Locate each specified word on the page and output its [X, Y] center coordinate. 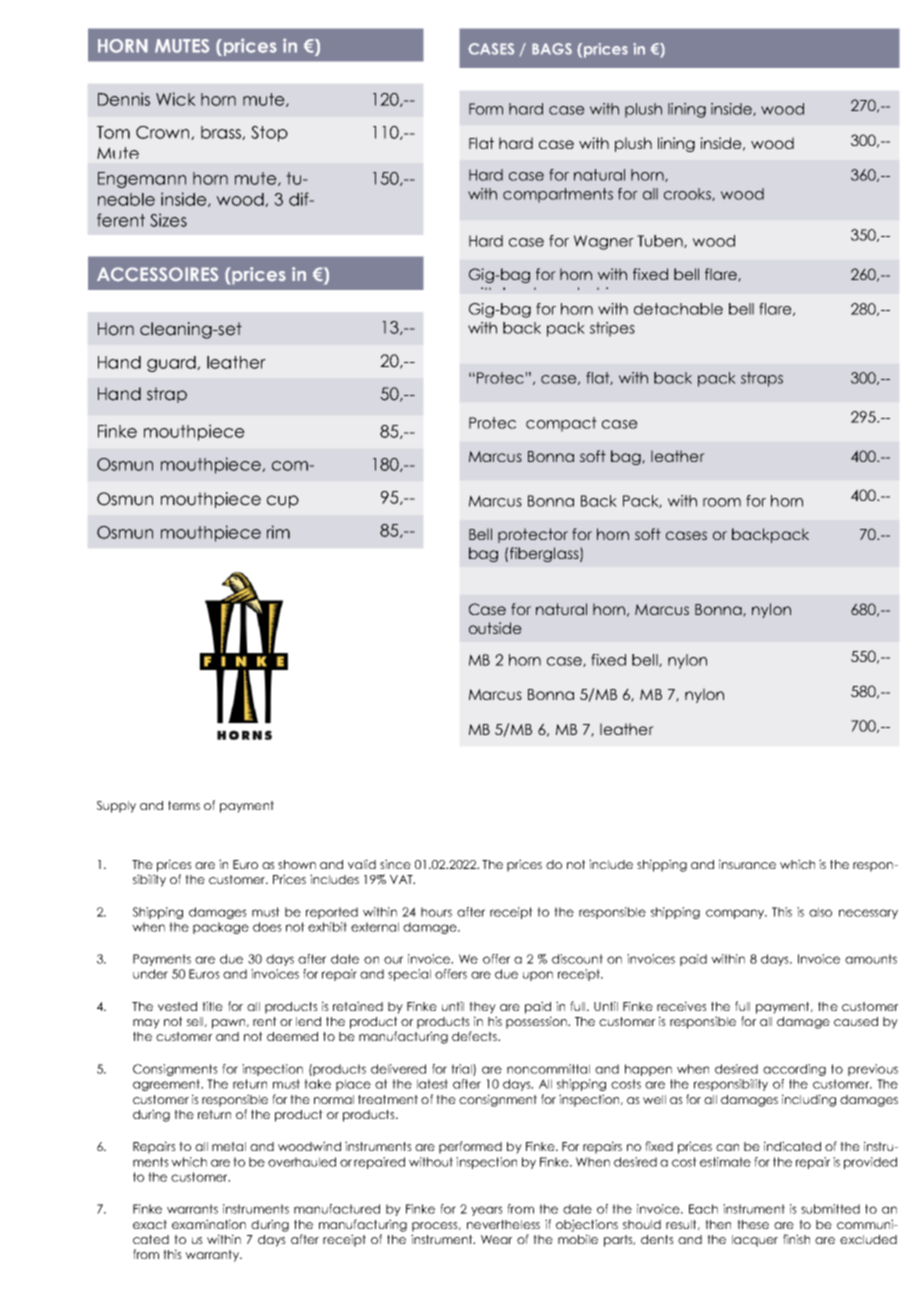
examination [209, 1224]
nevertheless [503, 1224]
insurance [747, 864]
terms [184, 805]
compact [561, 424]
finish [796, 1239]
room [722, 502]
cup [283, 501]
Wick [176, 99]
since [395, 864]
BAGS [552, 49]
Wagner [604, 242]
